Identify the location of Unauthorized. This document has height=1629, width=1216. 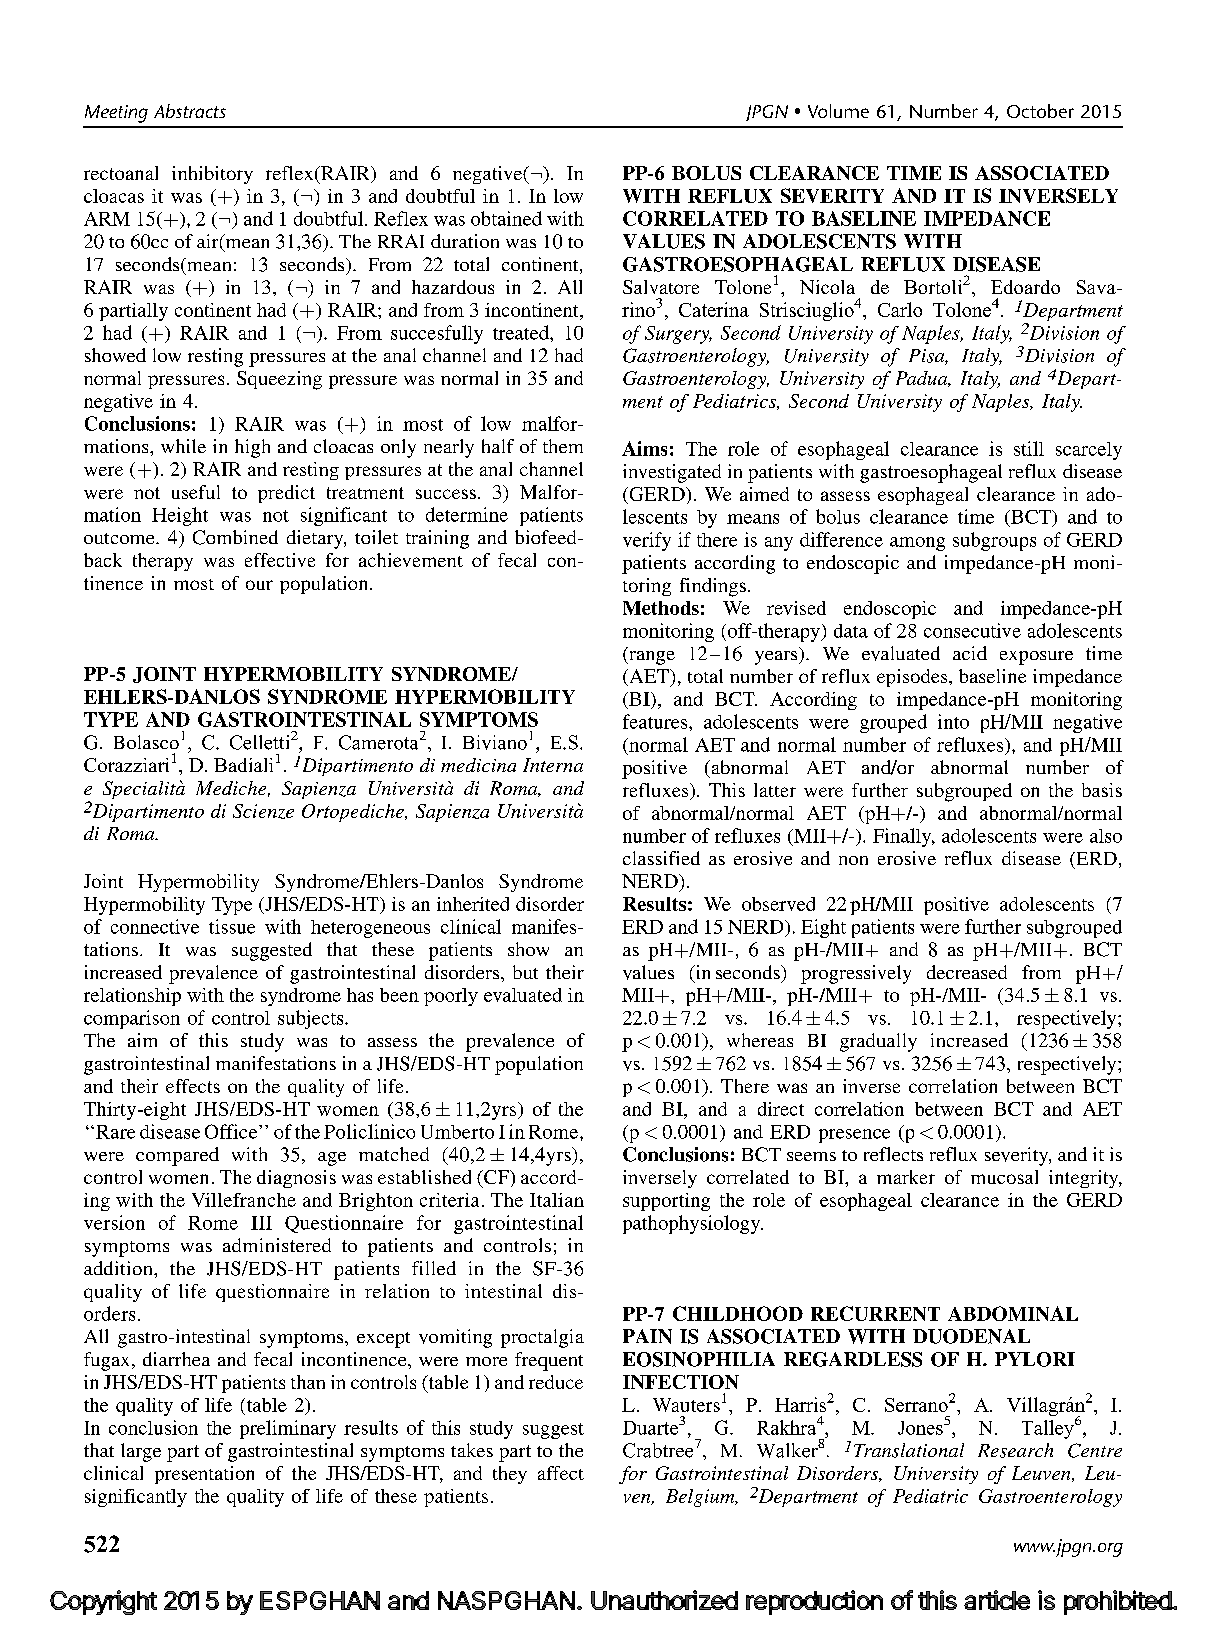
(664, 1600).
